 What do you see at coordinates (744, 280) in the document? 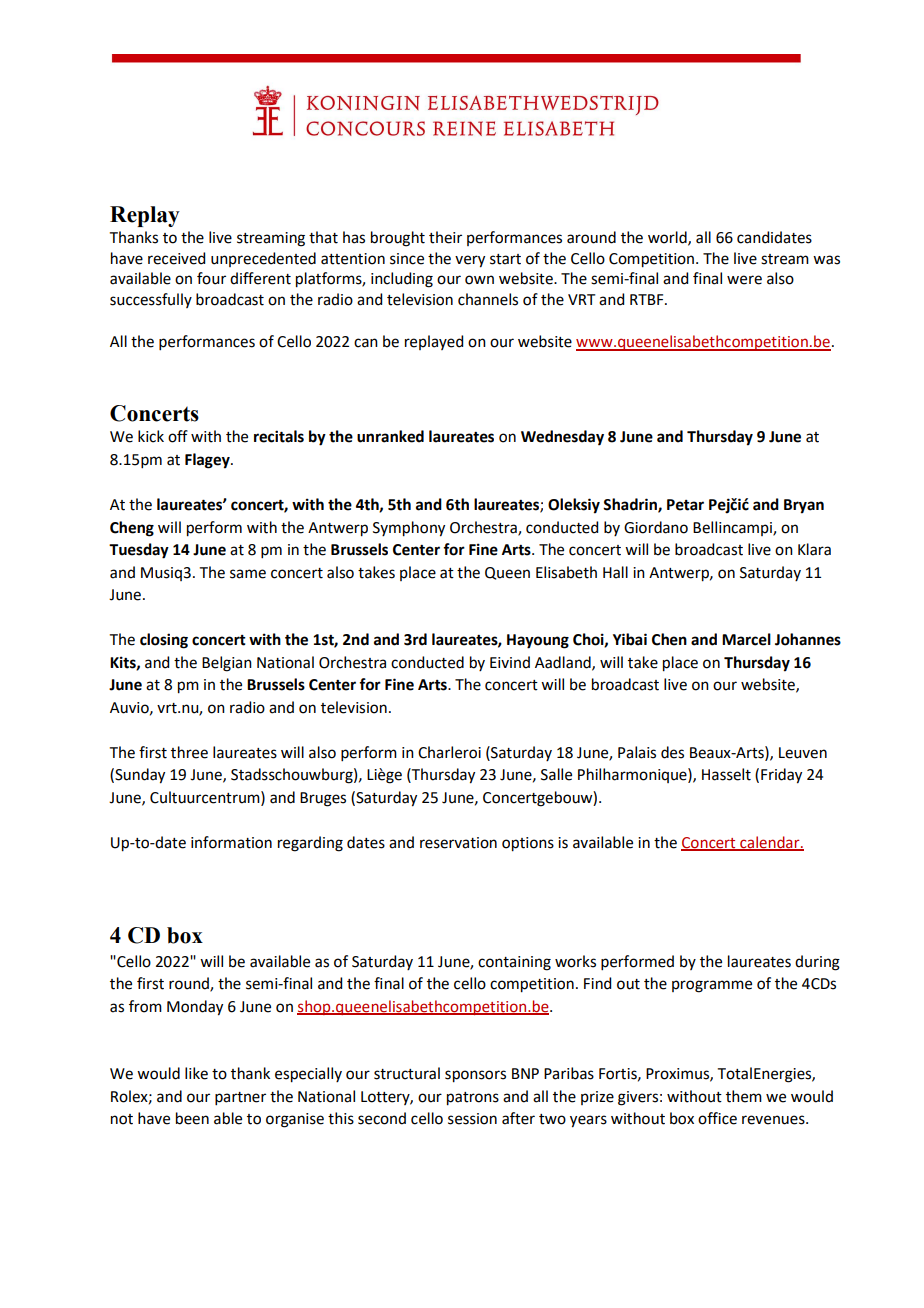
I see `were` at bounding box center [744, 280].
